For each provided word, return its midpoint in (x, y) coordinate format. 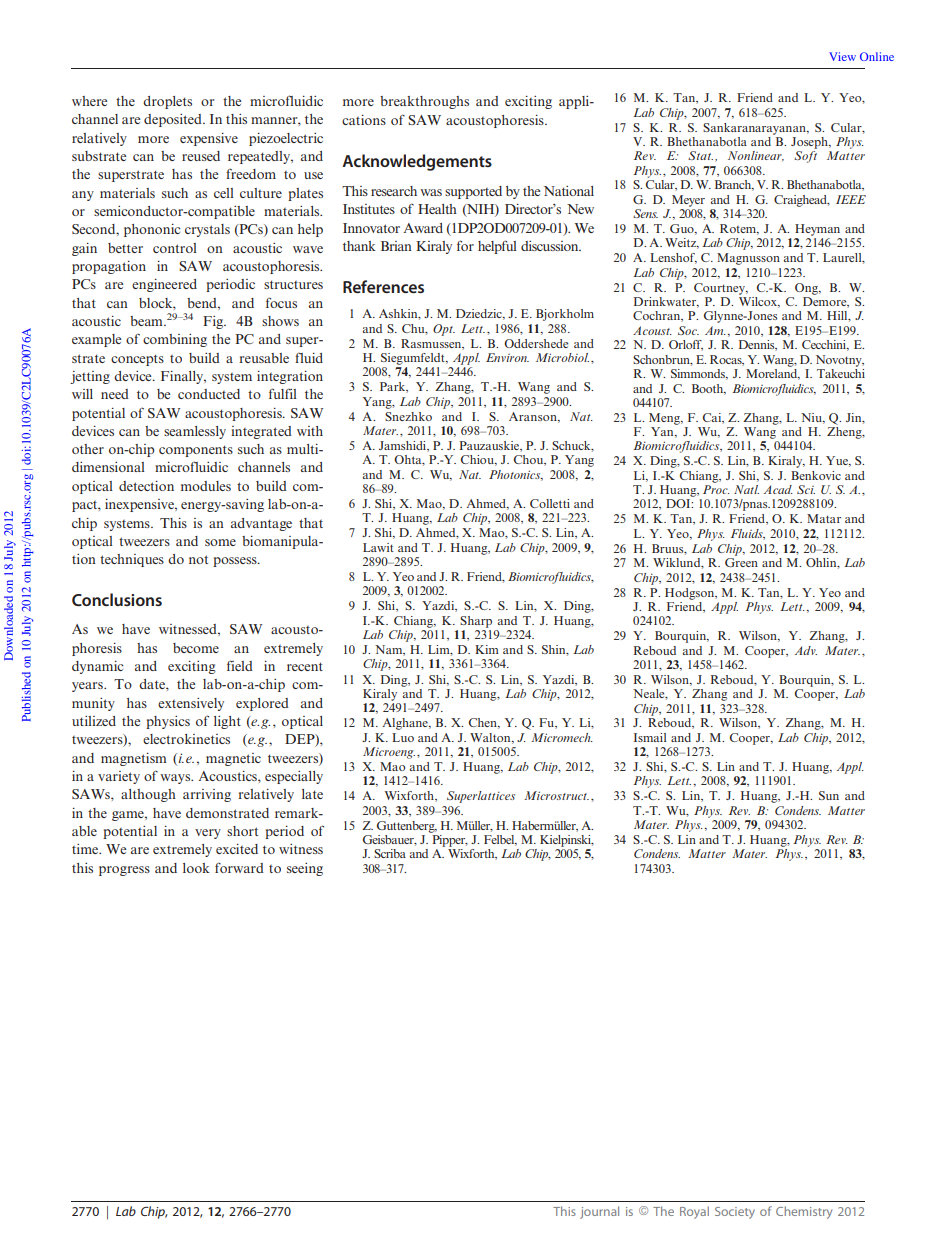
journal (599, 1212)
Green (741, 562)
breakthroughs (424, 102)
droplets (167, 102)
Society (735, 1213)
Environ (507, 357)
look (196, 868)
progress (124, 871)
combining (175, 340)
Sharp (476, 622)
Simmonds (699, 374)
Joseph (811, 143)
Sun (829, 795)
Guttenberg (407, 827)
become (196, 648)
